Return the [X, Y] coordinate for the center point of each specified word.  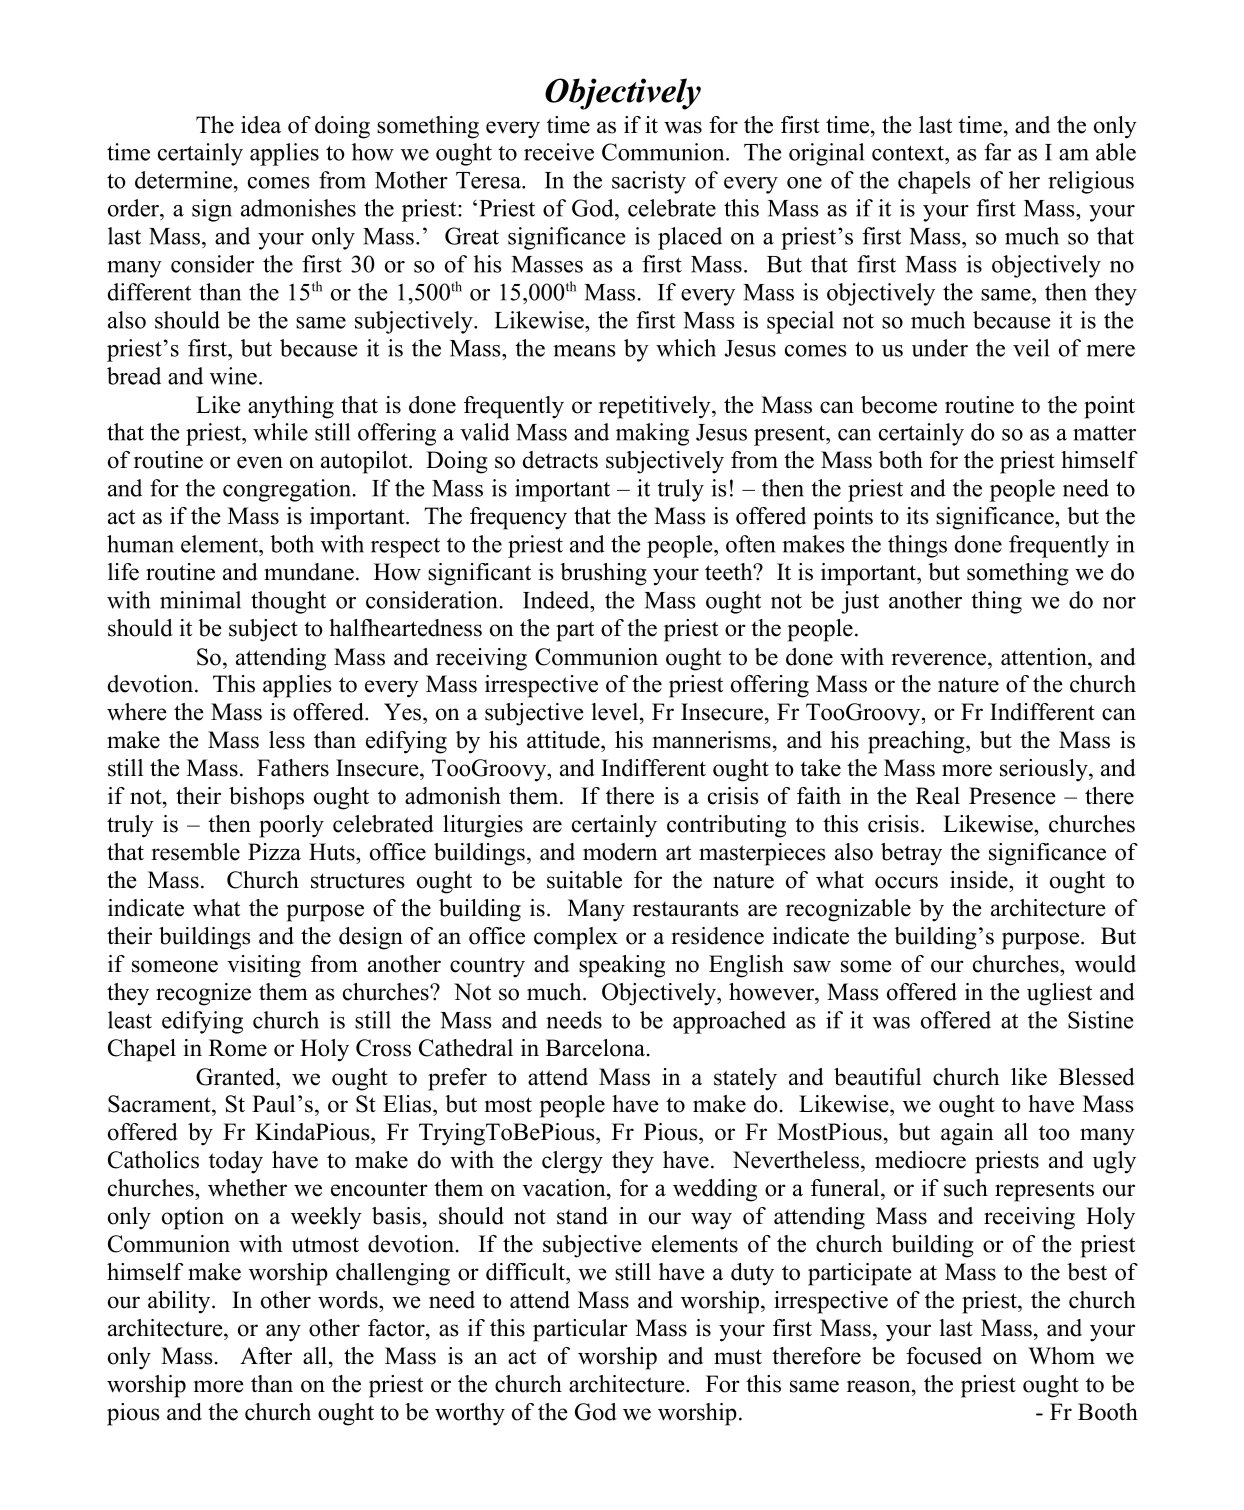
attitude [564, 740]
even [260, 462]
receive [559, 152]
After [266, 1356]
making [652, 434]
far [997, 152]
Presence [1012, 796]
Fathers [293, 768]
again [967, 1134]
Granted [236, 1077]
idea [261, 125]
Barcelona [595, 1048]
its [917, 516]
